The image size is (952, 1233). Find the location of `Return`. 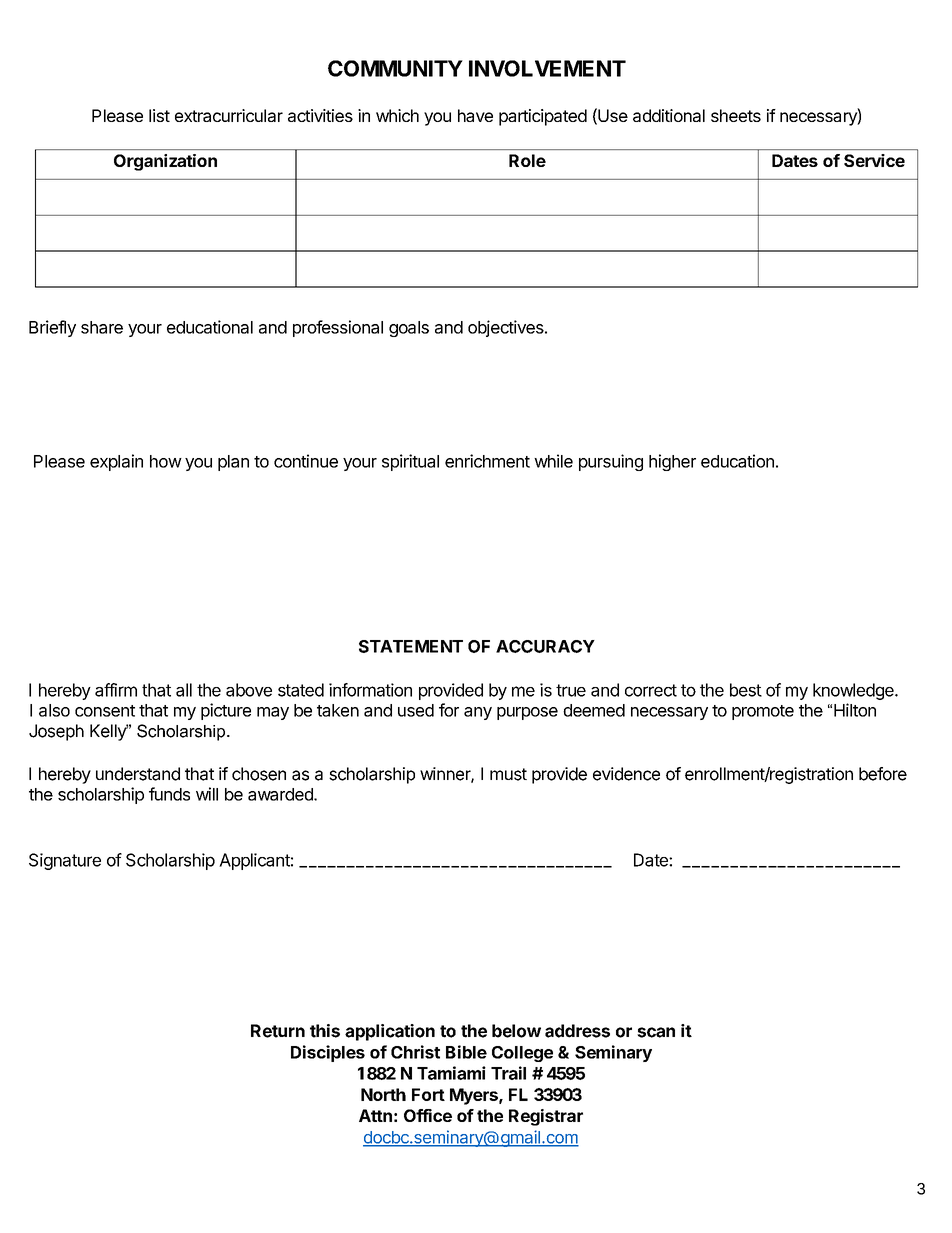

Return is located at coordinates (278, 1031).
